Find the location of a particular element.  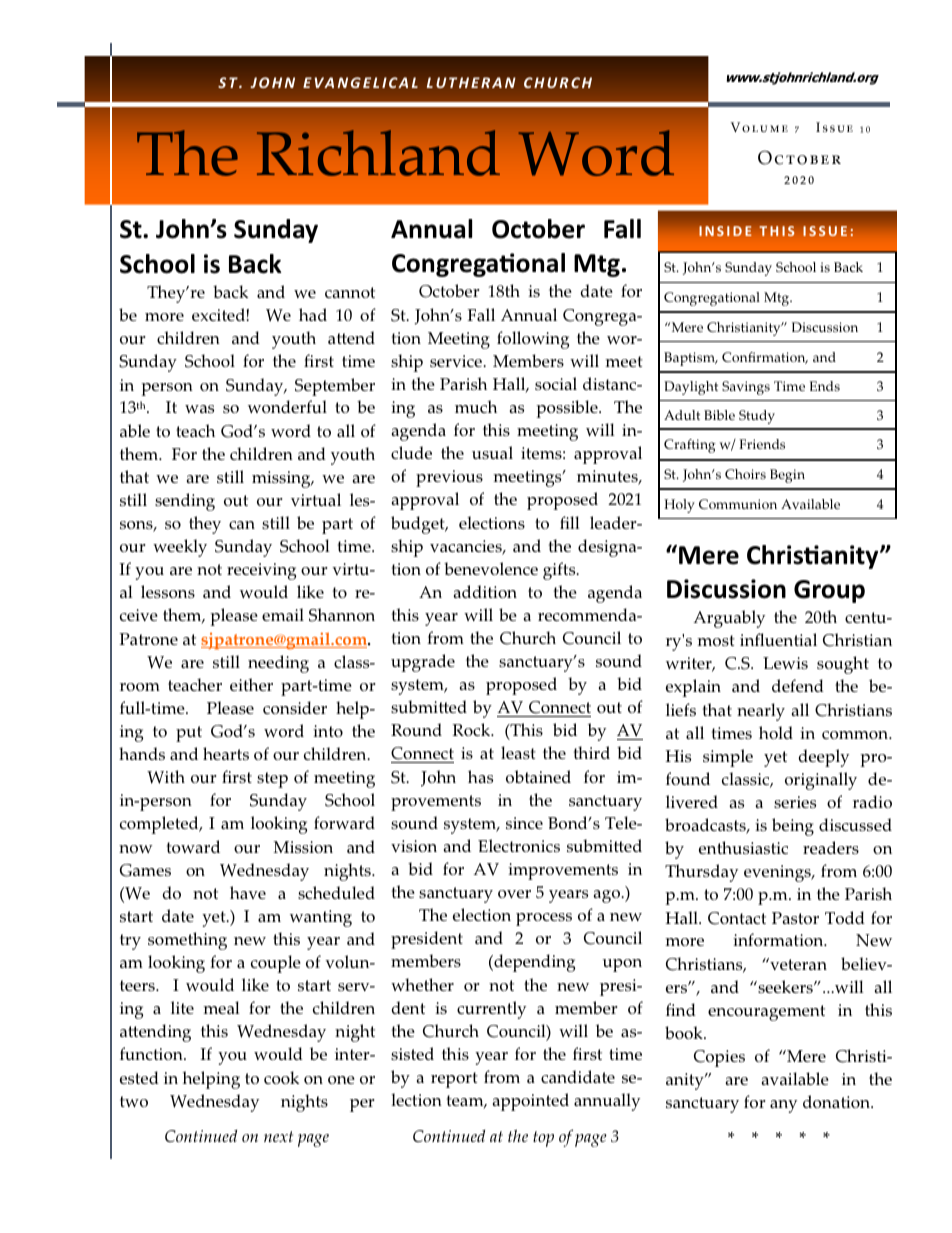

following is located at coordinates (533, 340).
